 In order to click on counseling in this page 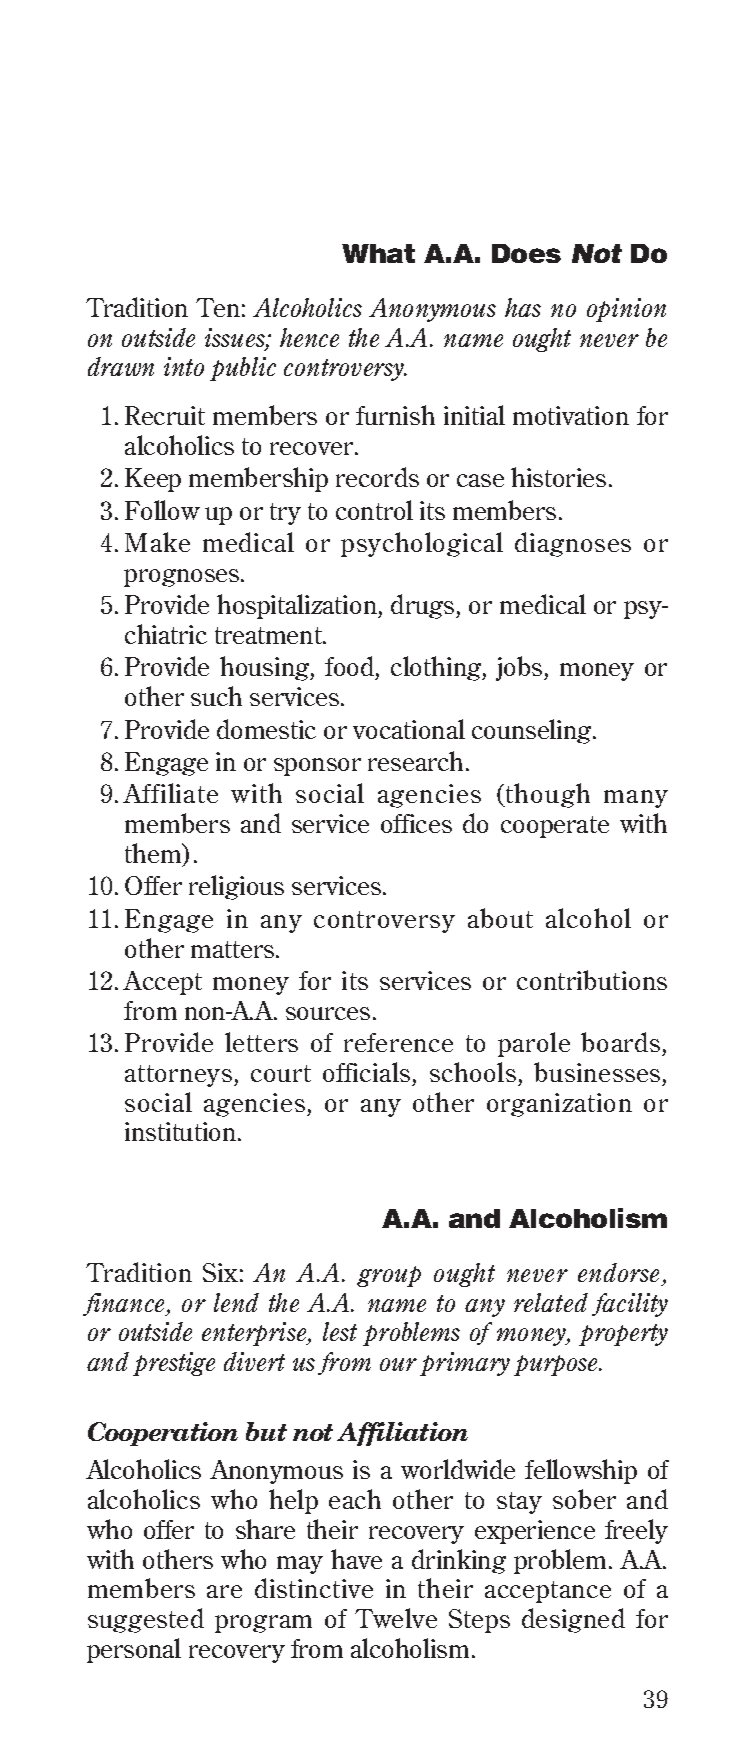, I will do `click(533, 731)`.
